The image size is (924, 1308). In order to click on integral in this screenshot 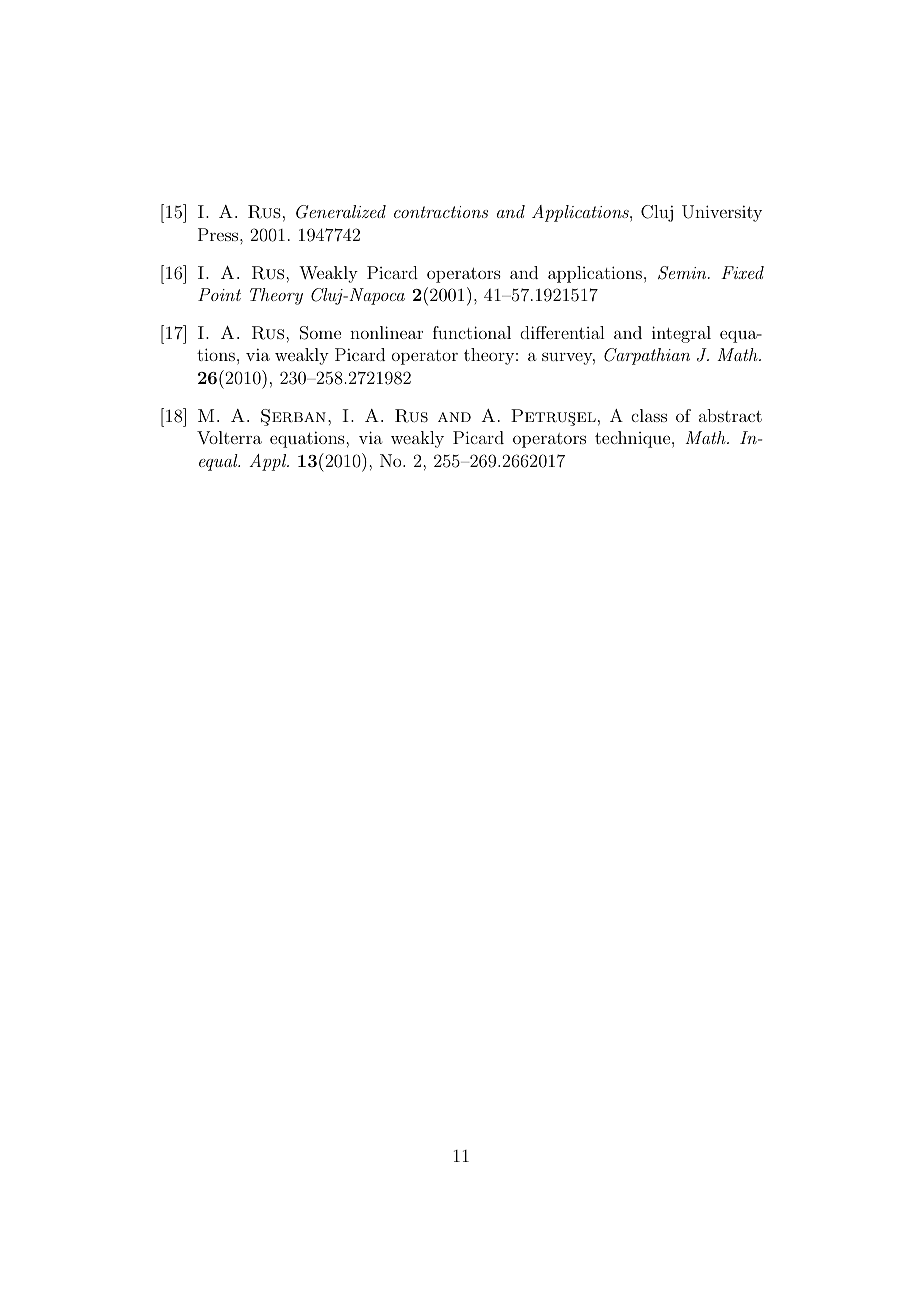, I will do `click(681, 334)`.
